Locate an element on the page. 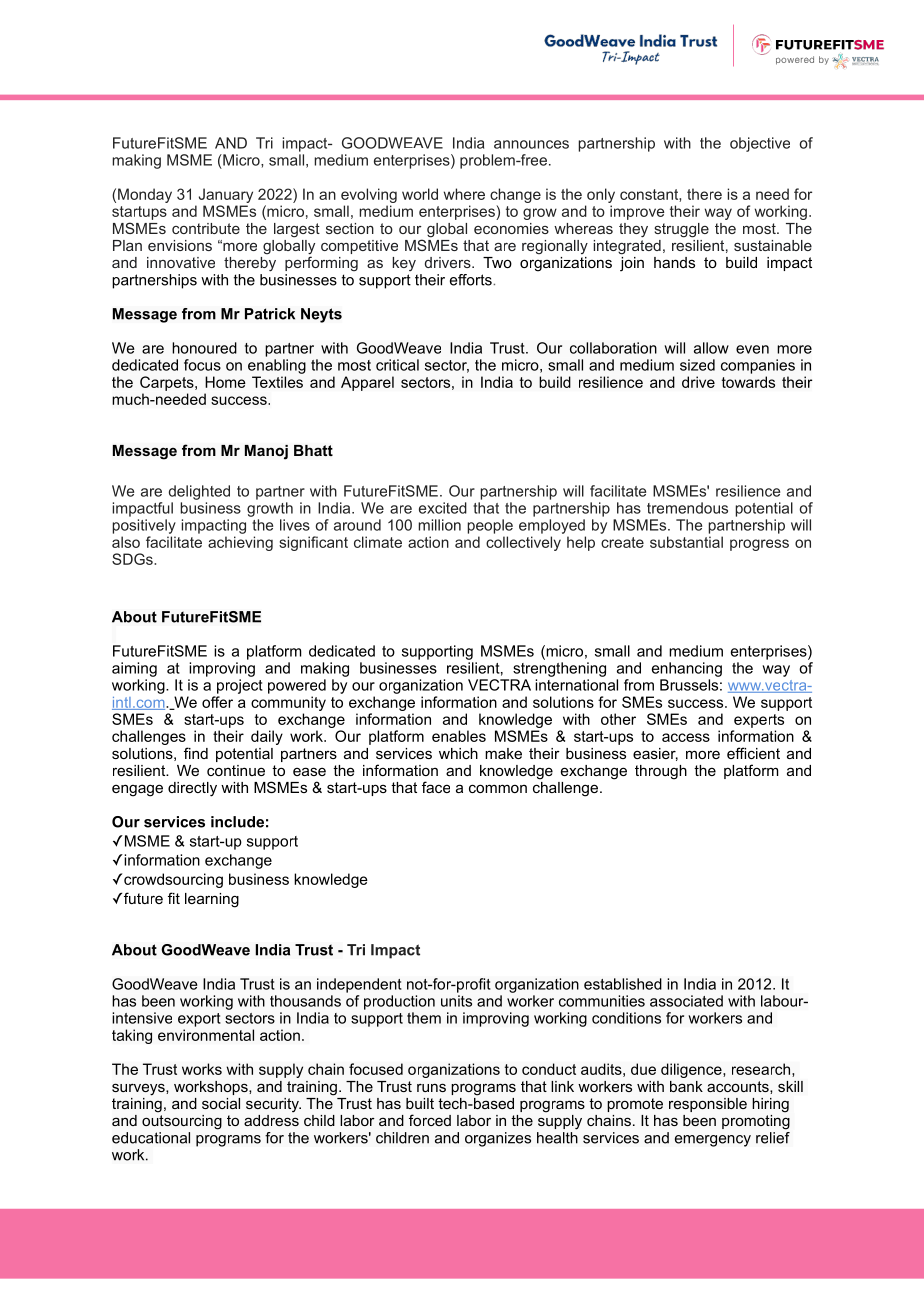 The width and height of the document is (924, 1308). excited is located at coordinates (443, 508).
